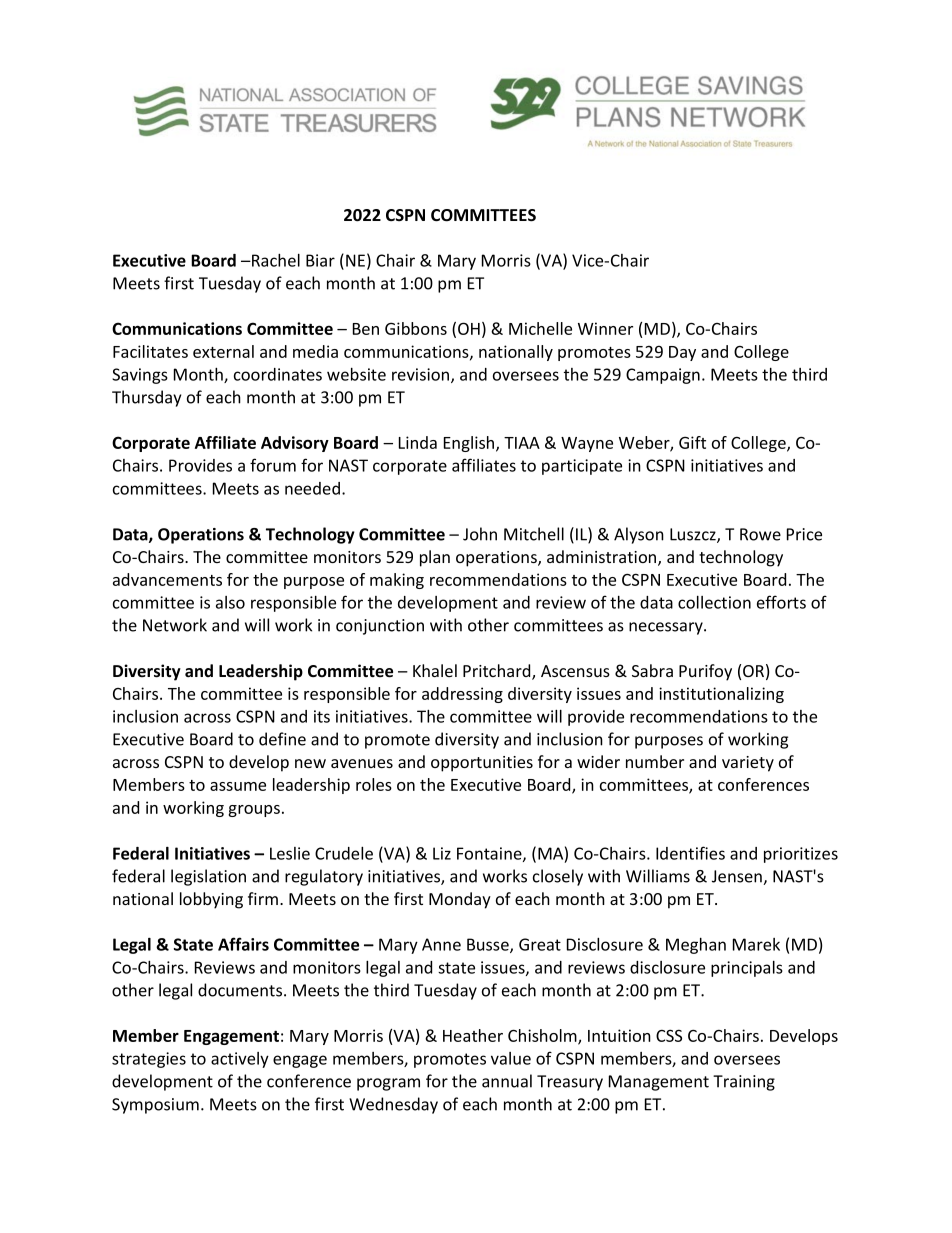  What do you see at coordinates (744, 1083) in the screenshot?
I see `Training` at bounding box center [744, 1083].
